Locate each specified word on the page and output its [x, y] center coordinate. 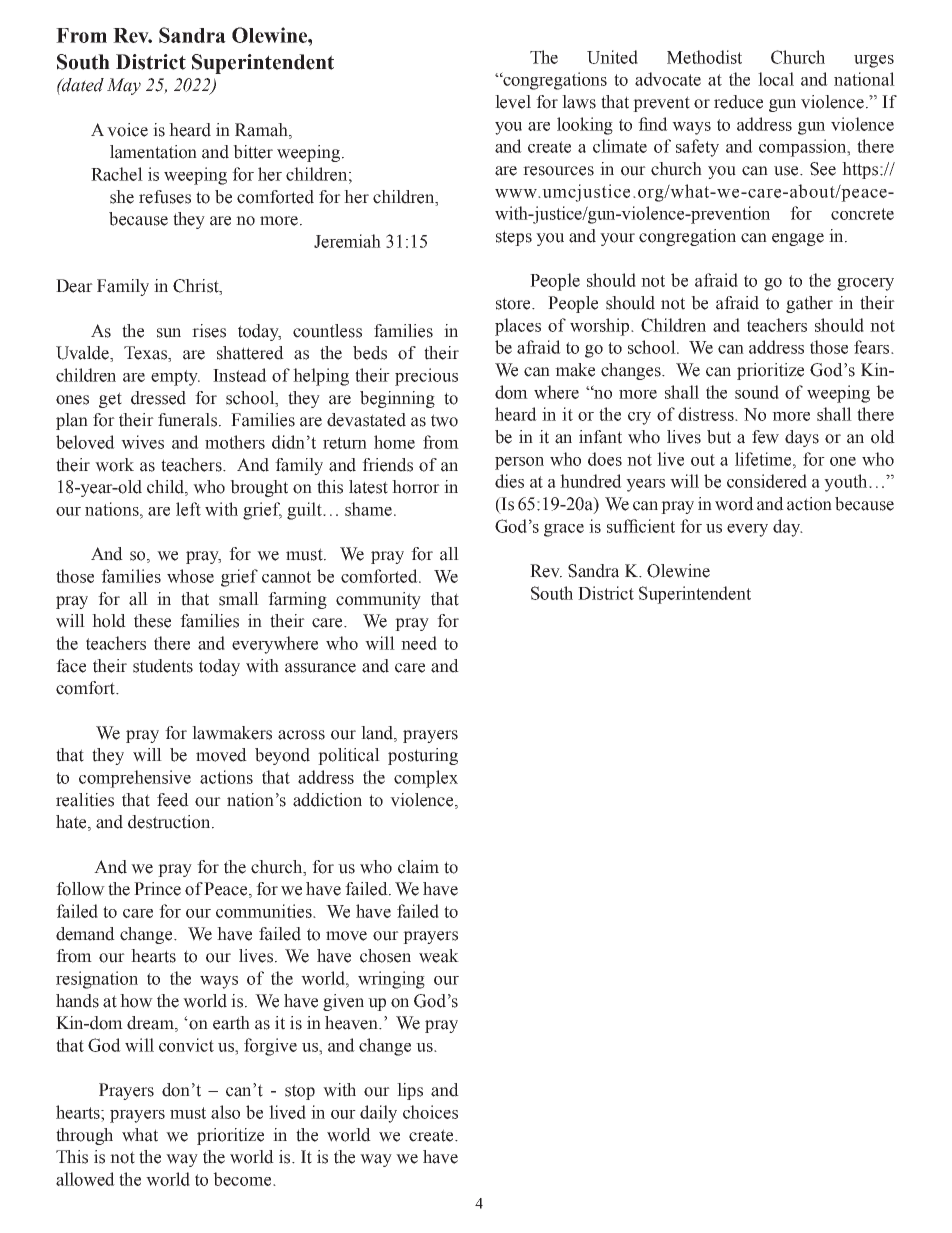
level [513, 102]
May [124, 86]
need [419, 643]
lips [410, 1091]
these [152, 621]
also [225, 1112]
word [734, 504]
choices [430, 1112]
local [776, 79]
